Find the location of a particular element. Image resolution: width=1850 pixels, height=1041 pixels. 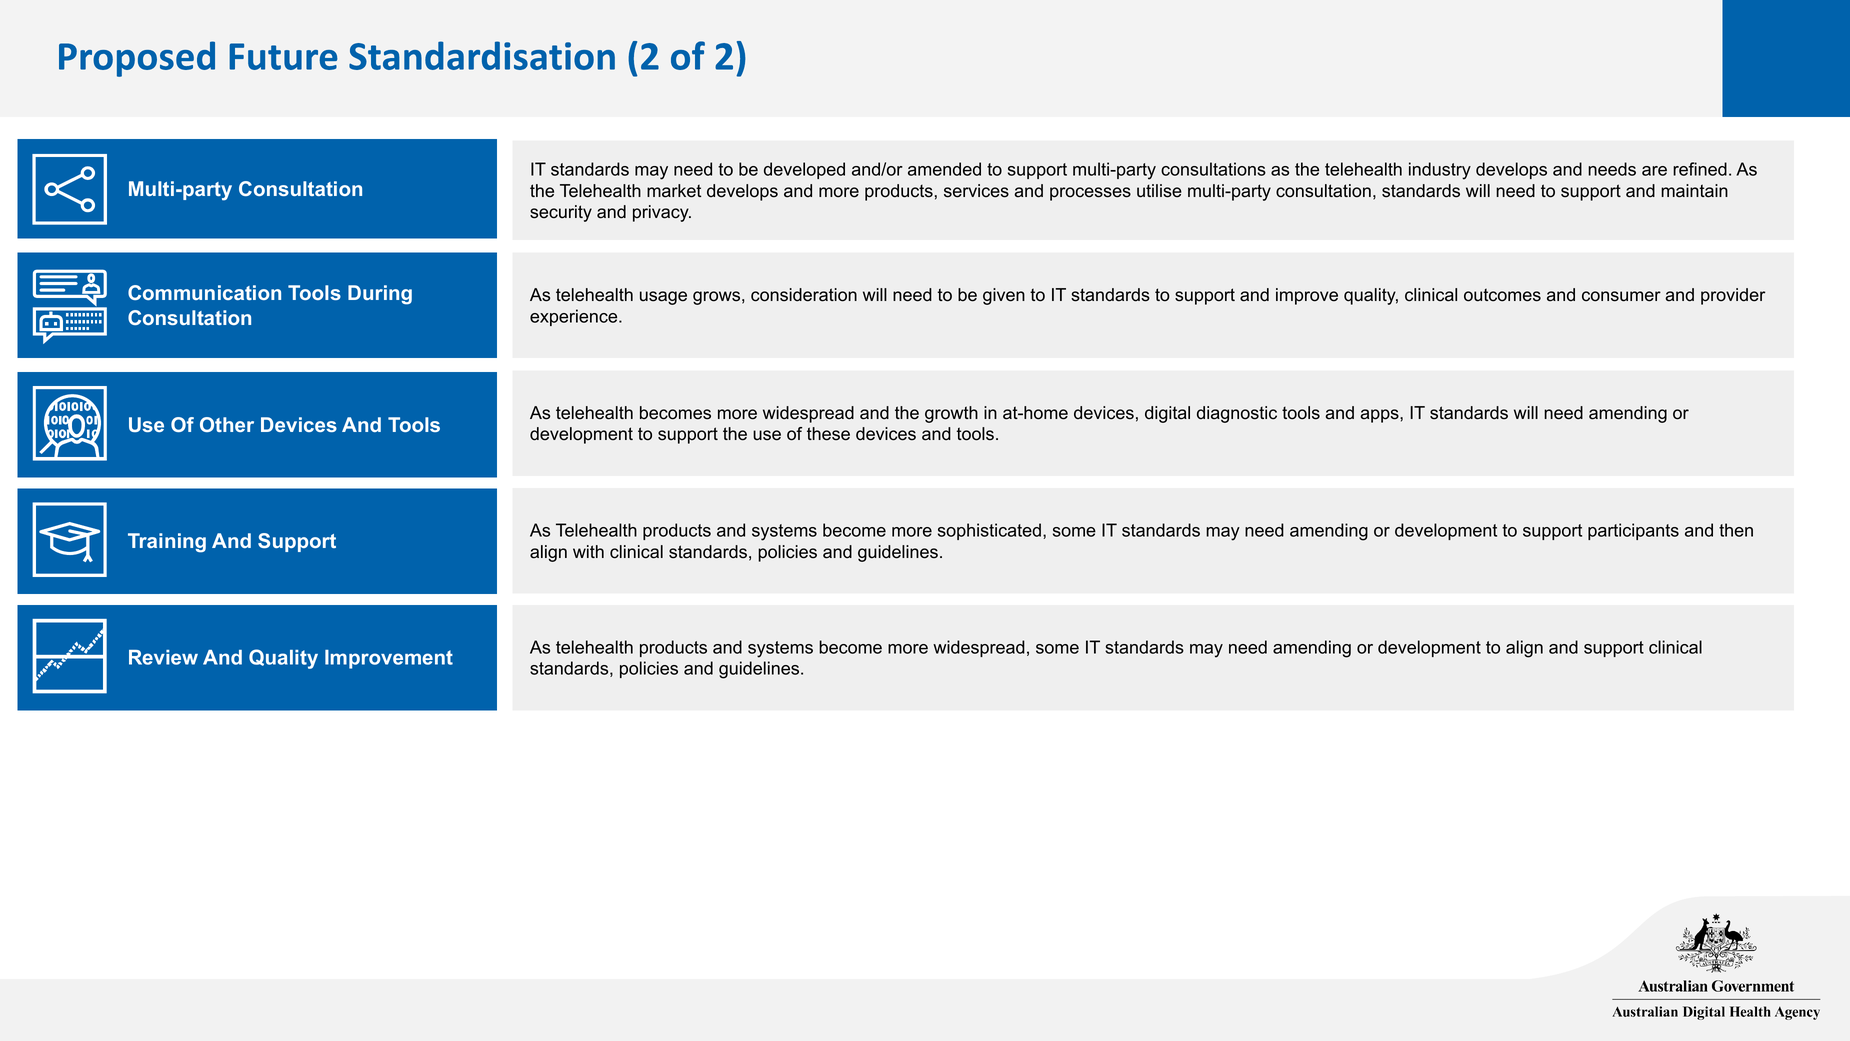

Review is located at coordinates (163, 657).
